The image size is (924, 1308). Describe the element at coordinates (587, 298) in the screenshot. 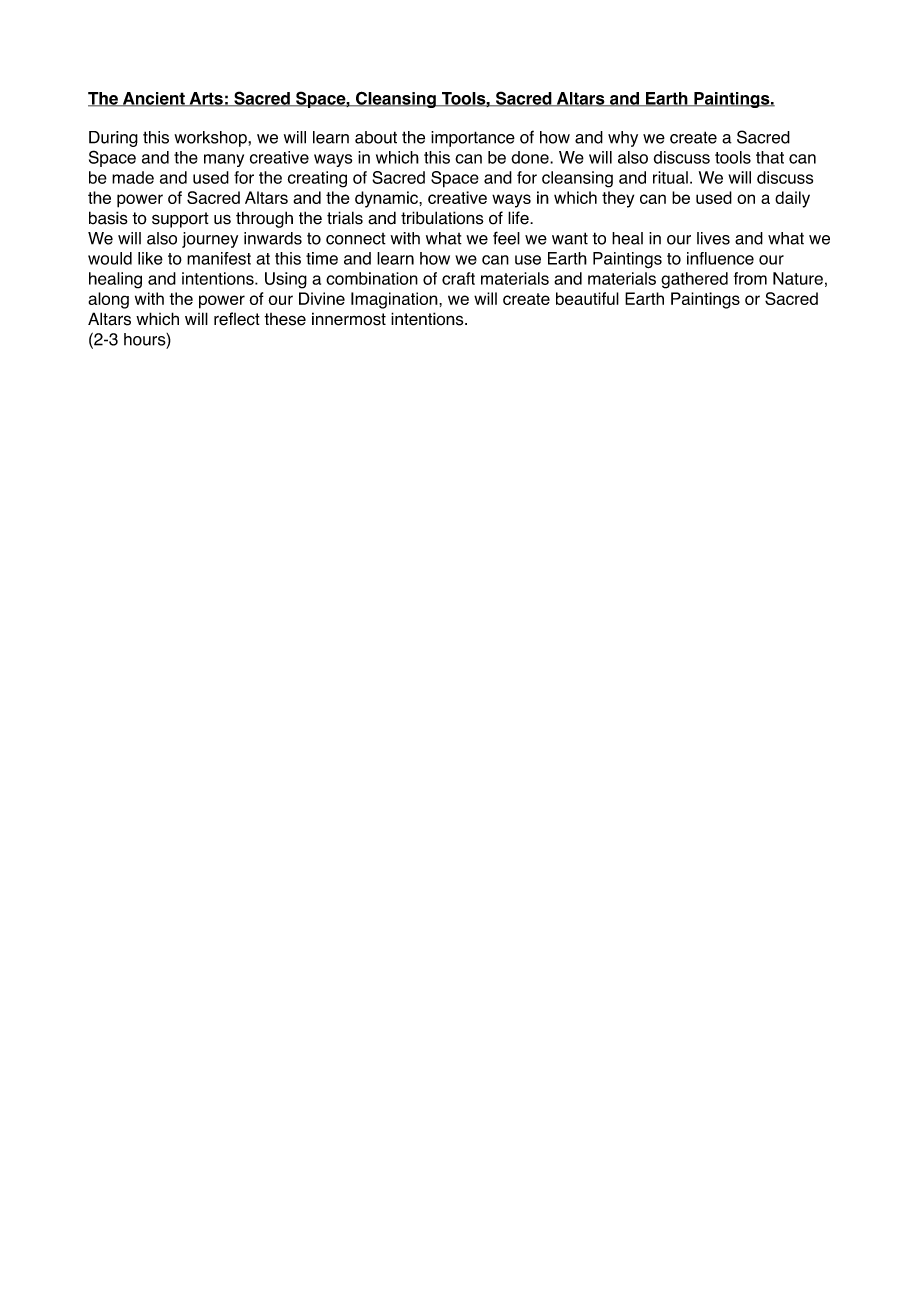

I see `beautiful` at that location.
